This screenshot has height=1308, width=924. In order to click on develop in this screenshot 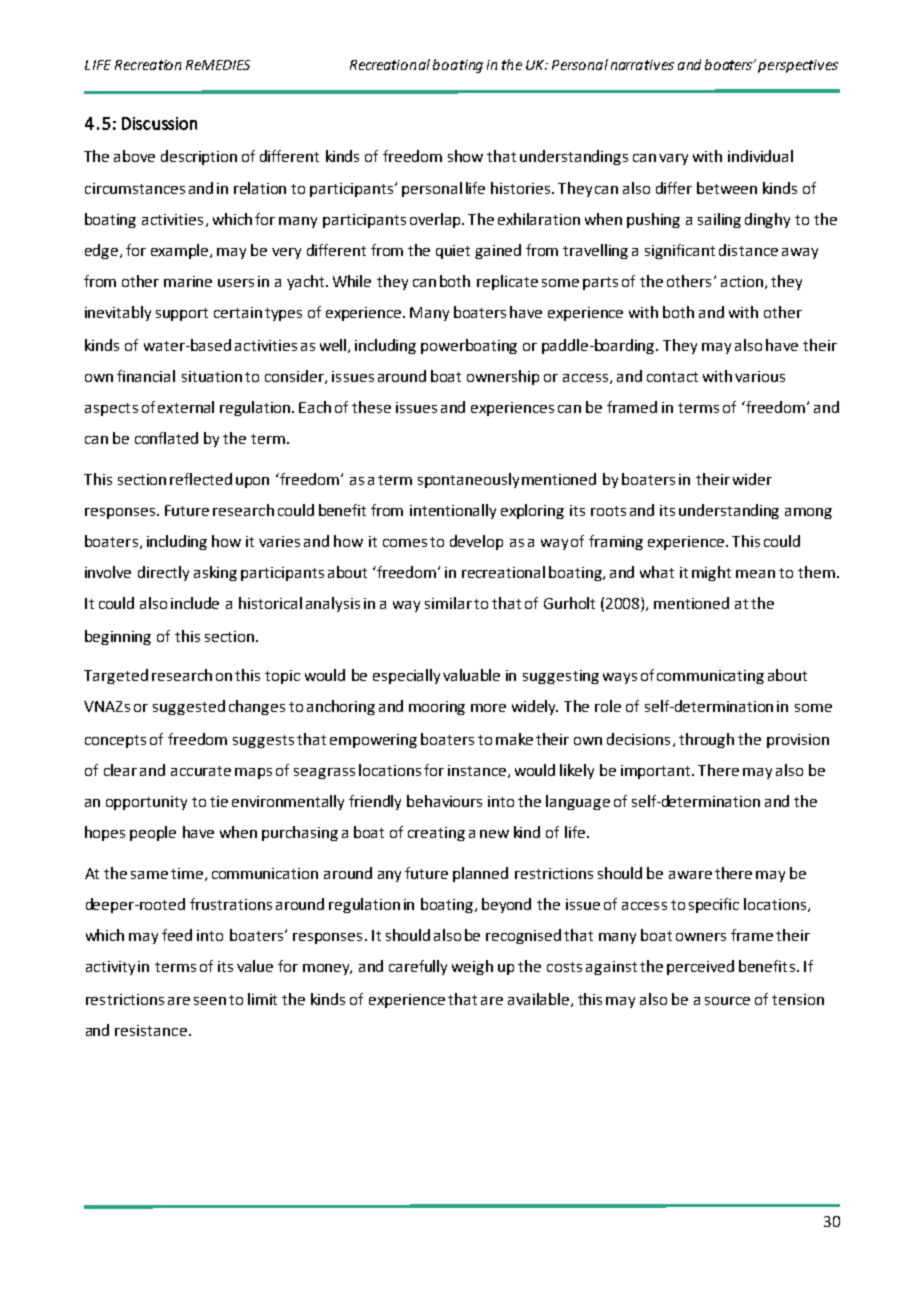, I will do `click(476, 542)`.
